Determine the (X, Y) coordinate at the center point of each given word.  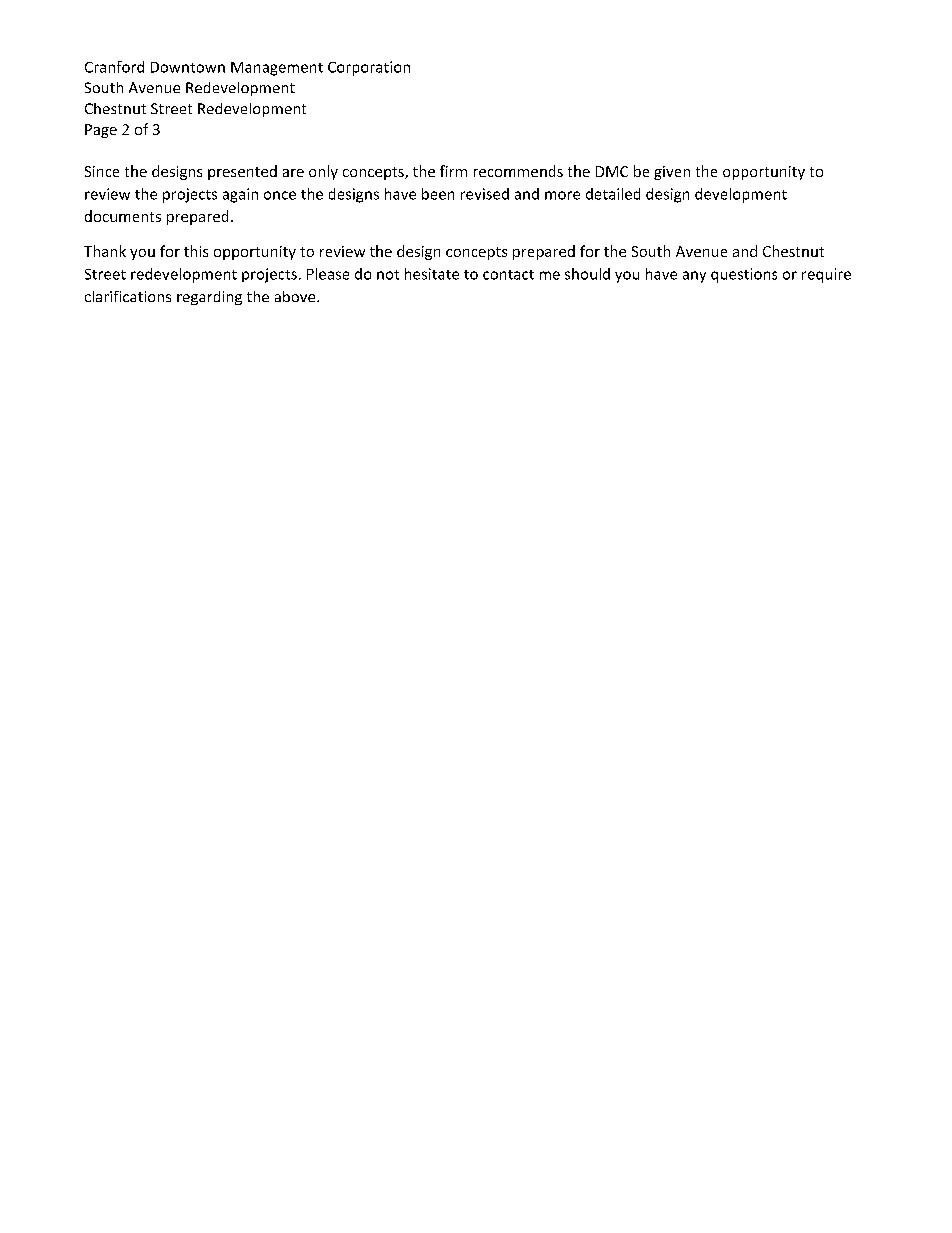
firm (453, 171)
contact (508, 275)
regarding (209, 298)
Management (277, 69)
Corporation (369, 68)
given (672, 173)
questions (744, 275)
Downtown (188, 67)
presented (242, 172)
